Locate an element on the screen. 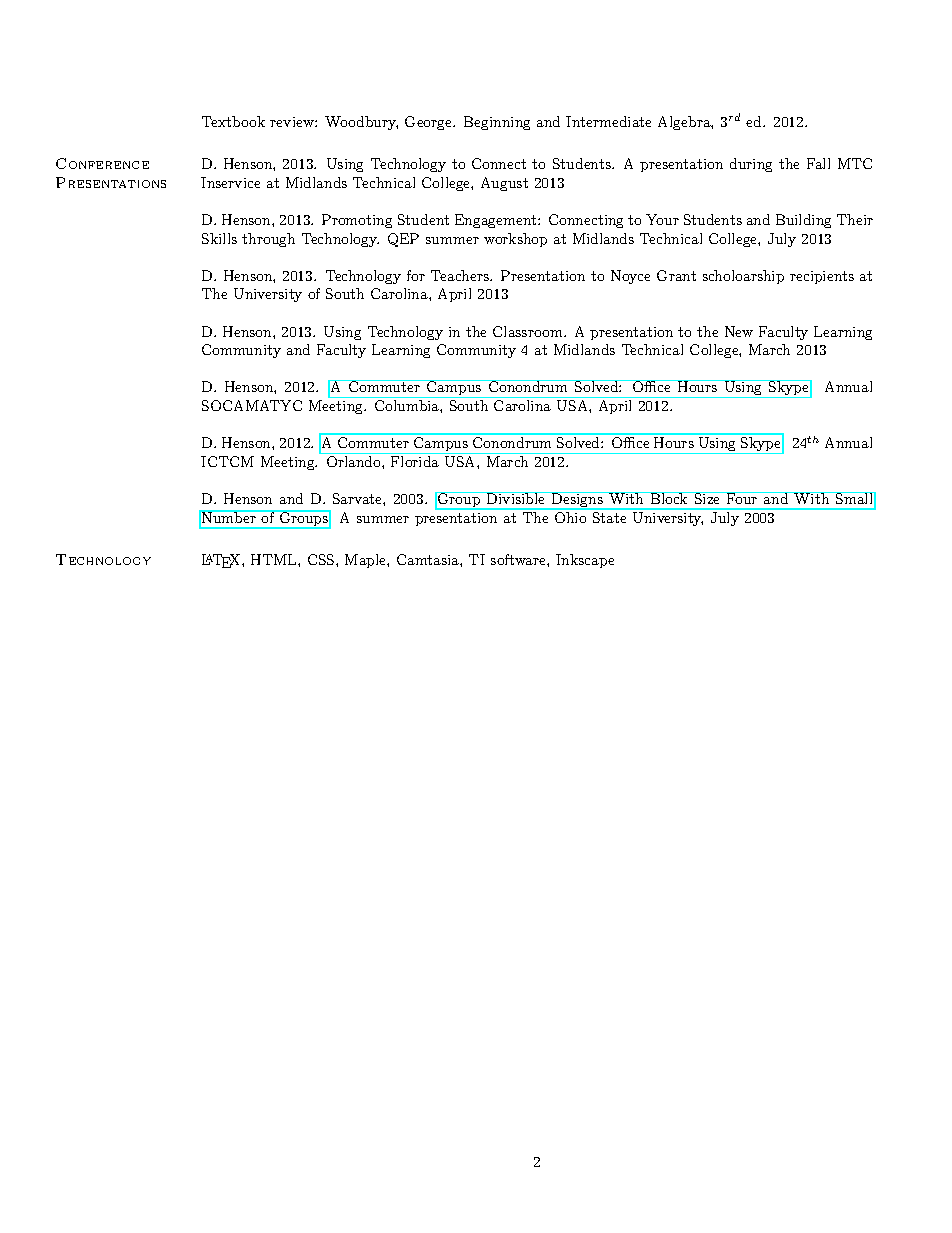 This screenshot has width=952, height=1233. HTML is located at coordinates (275, 559).
